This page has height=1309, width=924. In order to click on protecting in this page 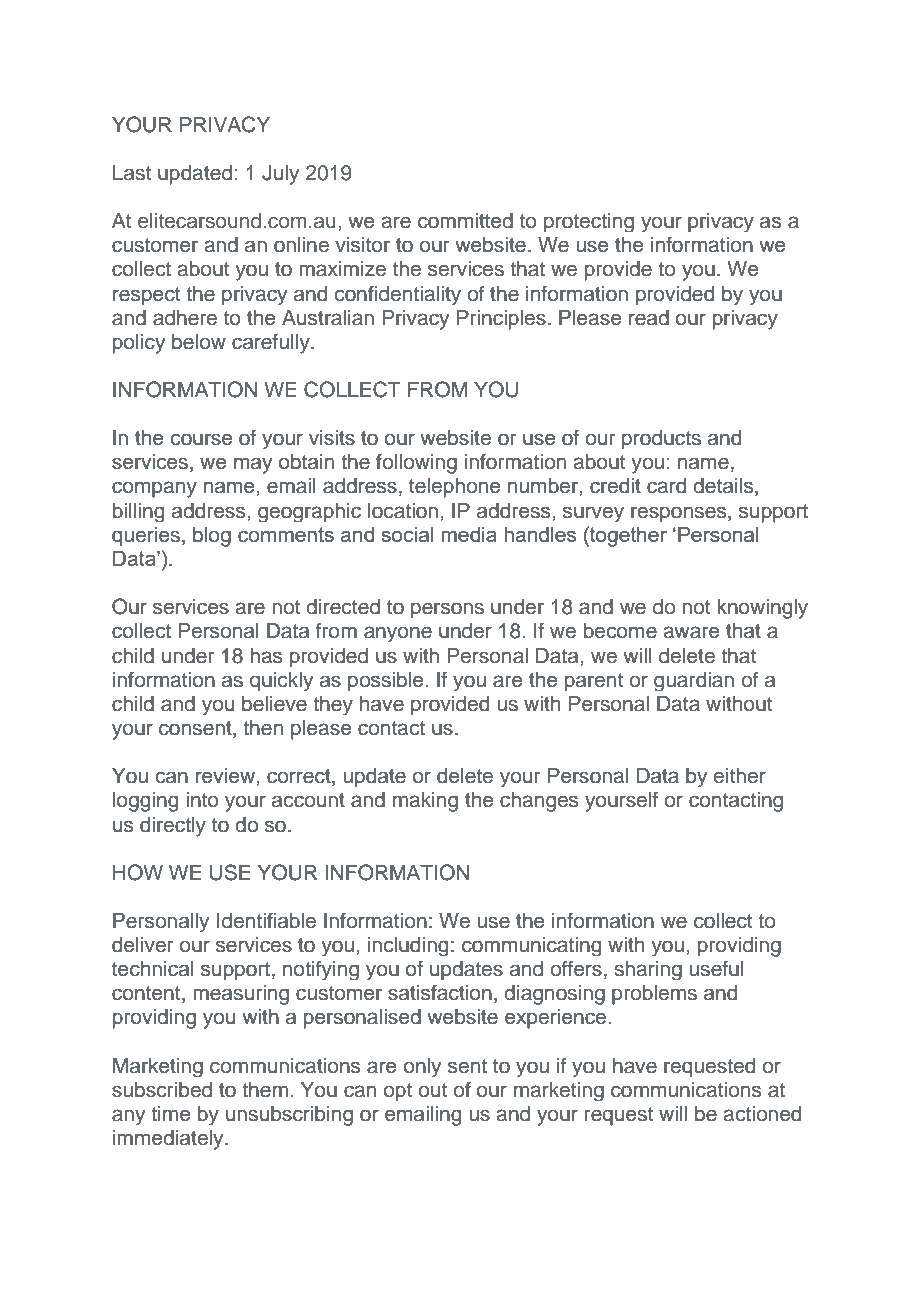, I will do `click(589, 222)`.
